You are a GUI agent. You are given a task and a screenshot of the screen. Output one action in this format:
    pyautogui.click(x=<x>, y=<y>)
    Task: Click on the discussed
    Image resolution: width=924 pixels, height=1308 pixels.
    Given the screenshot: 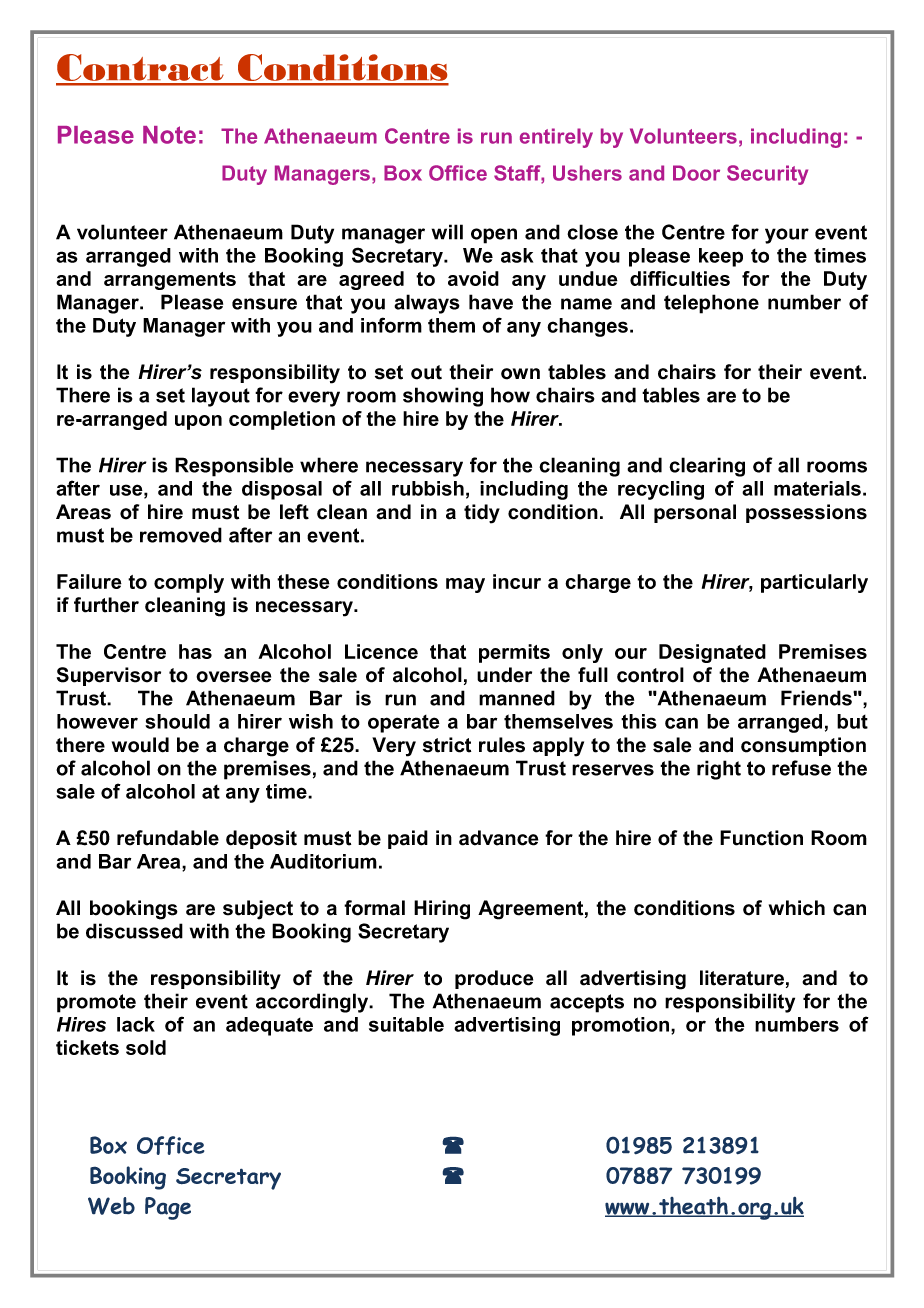 What is the action you would take?
    pyautogui.click(x=134, y=931)
